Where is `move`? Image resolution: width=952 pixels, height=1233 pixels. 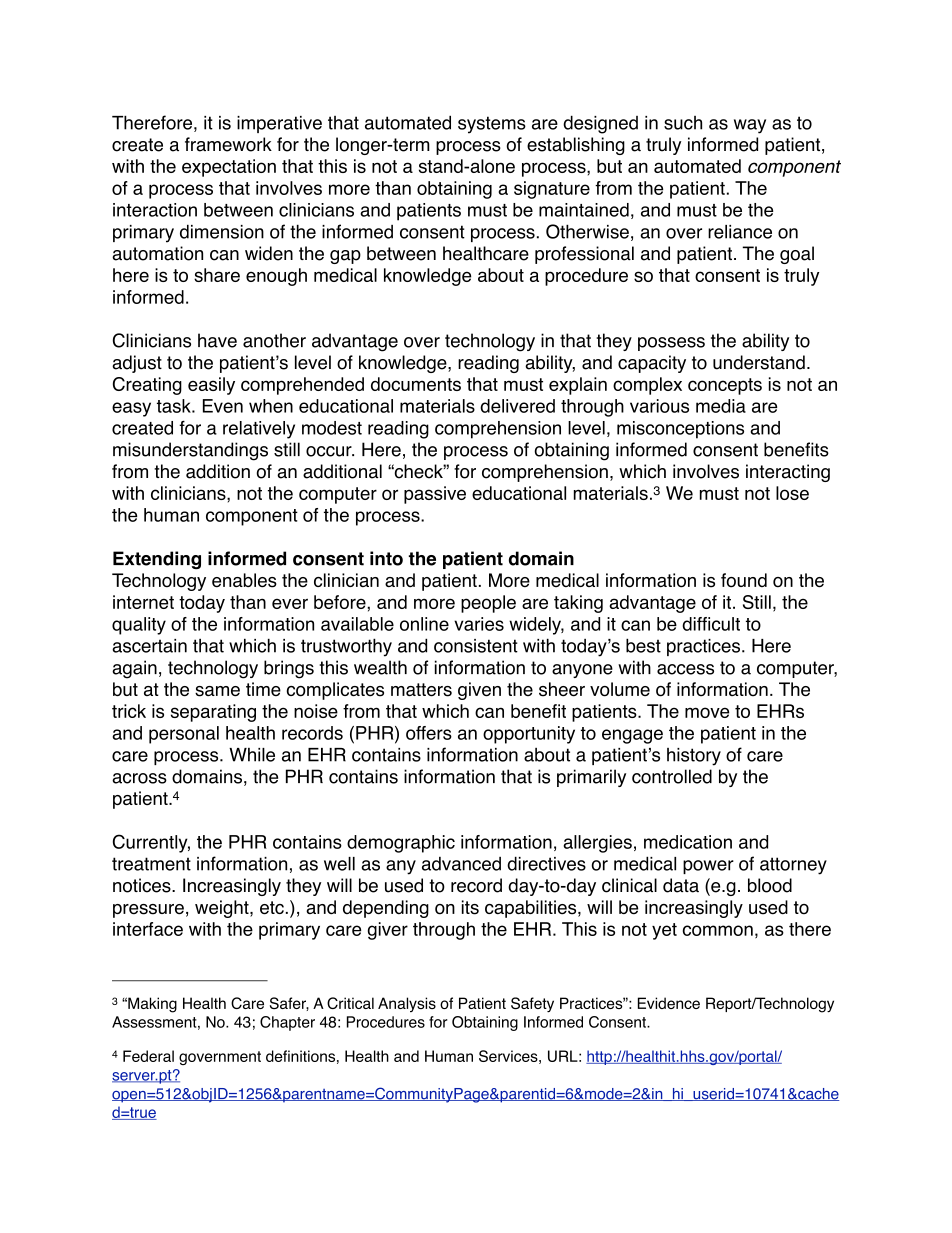
move is located at coordinates (707, 712).
